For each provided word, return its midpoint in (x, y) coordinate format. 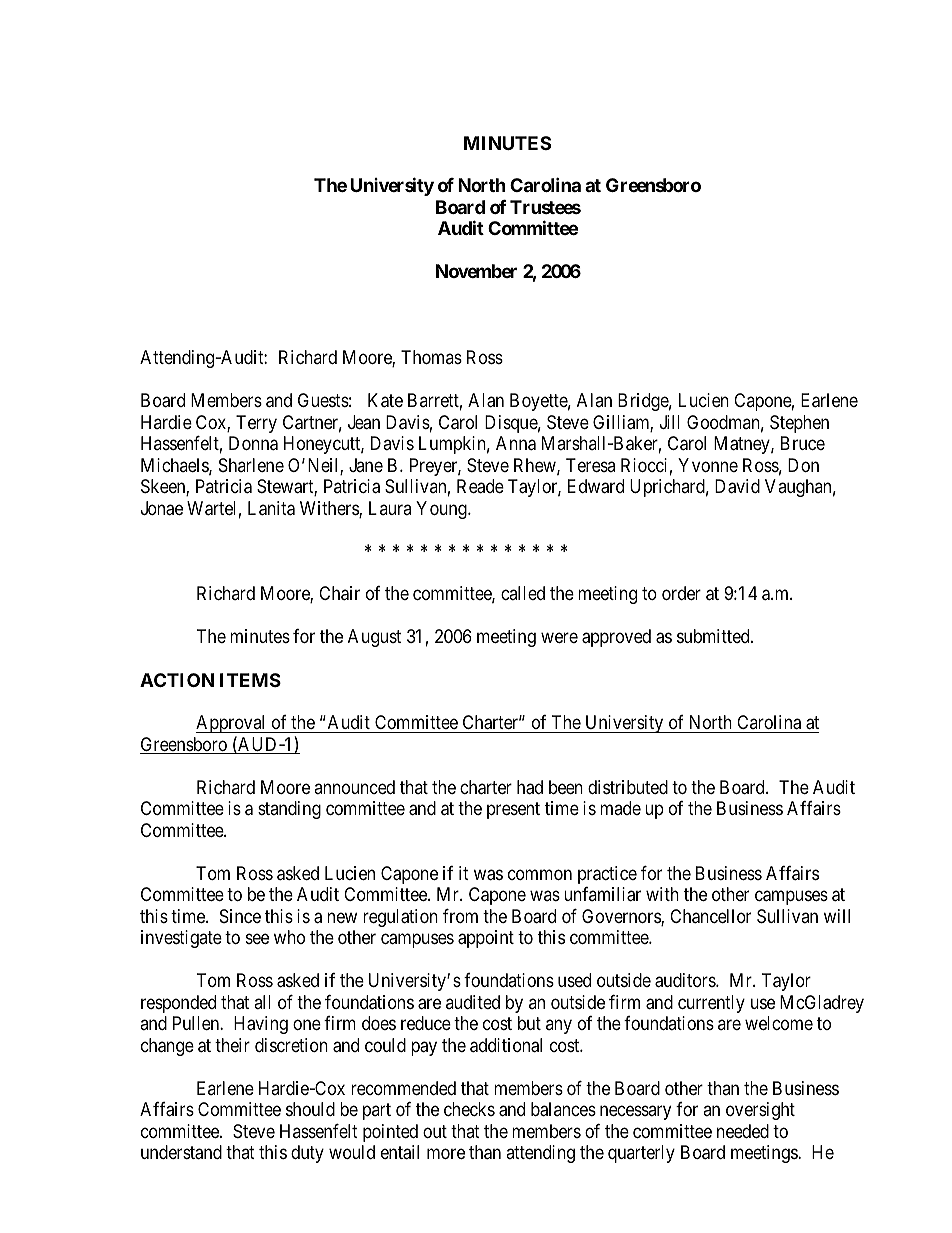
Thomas (431, 357)
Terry (256, 424)
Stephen (799, 424)
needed (743, 1131)
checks (469, 1109)
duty (307, 1154)
